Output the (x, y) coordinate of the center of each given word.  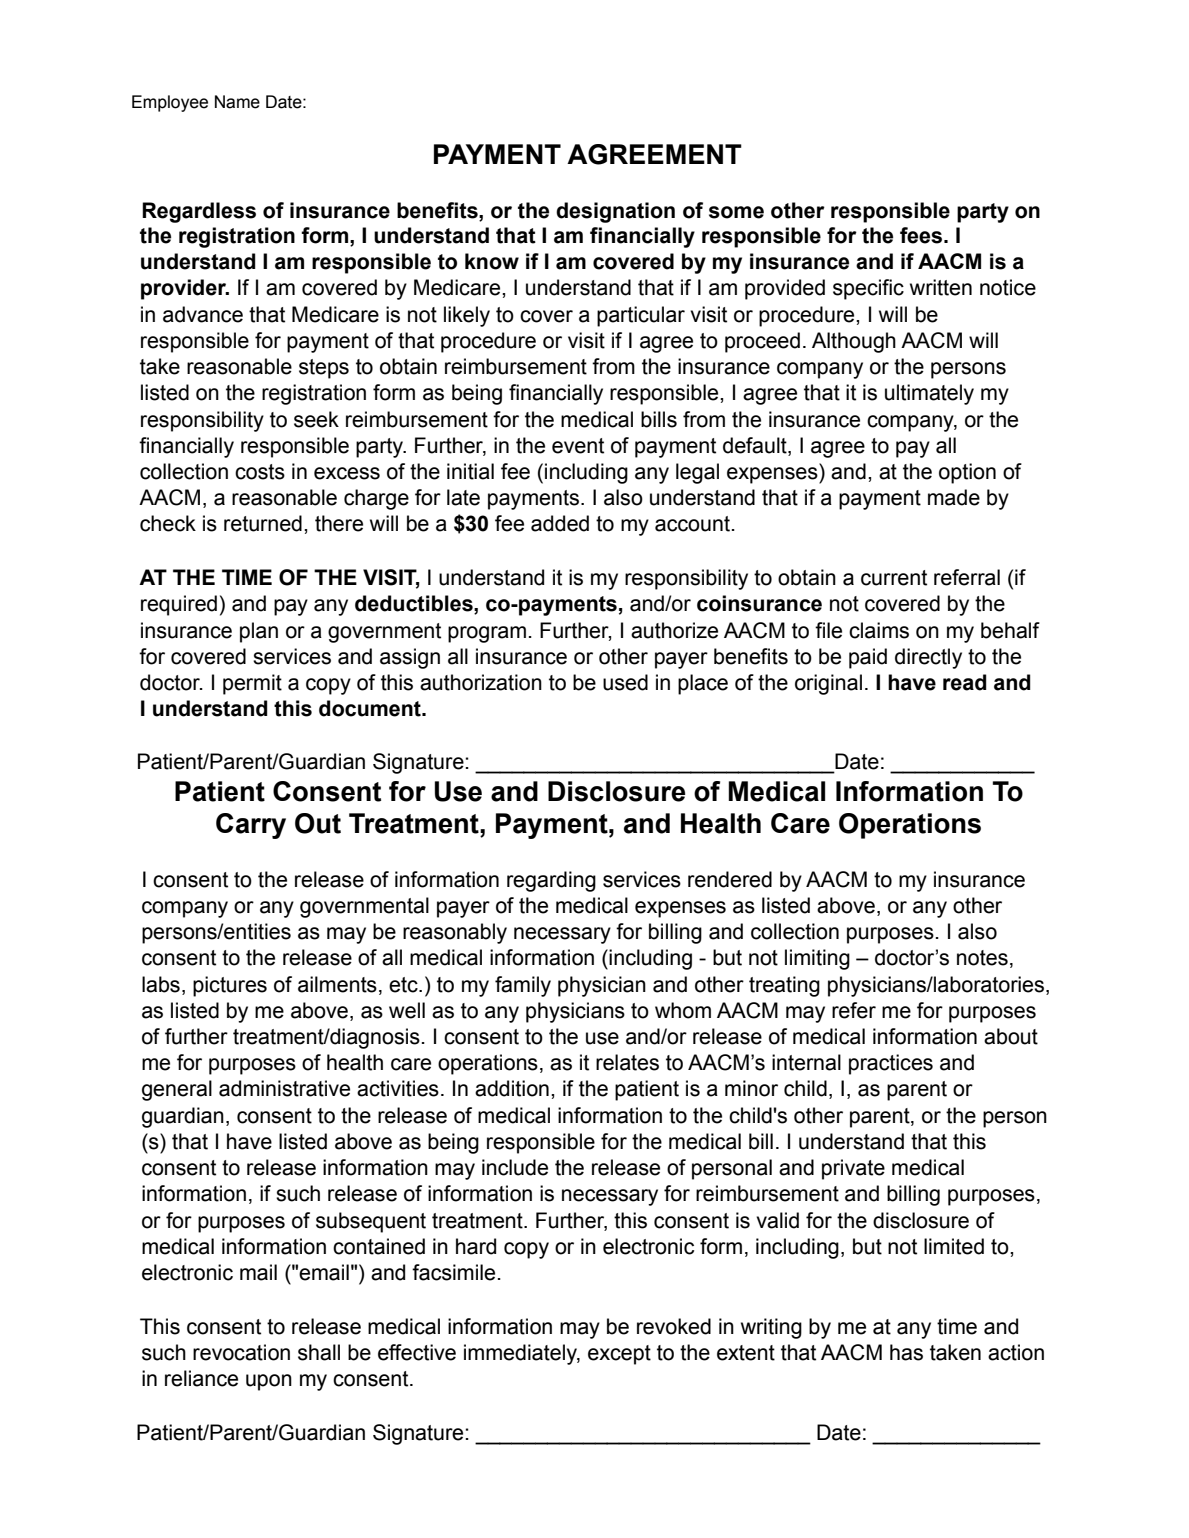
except (619, 1355)
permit (252, 684)
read (965, 682)
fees (922, 235)
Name (237, 102)
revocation (241, 1352)
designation (615, 212)
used (625, 682)
